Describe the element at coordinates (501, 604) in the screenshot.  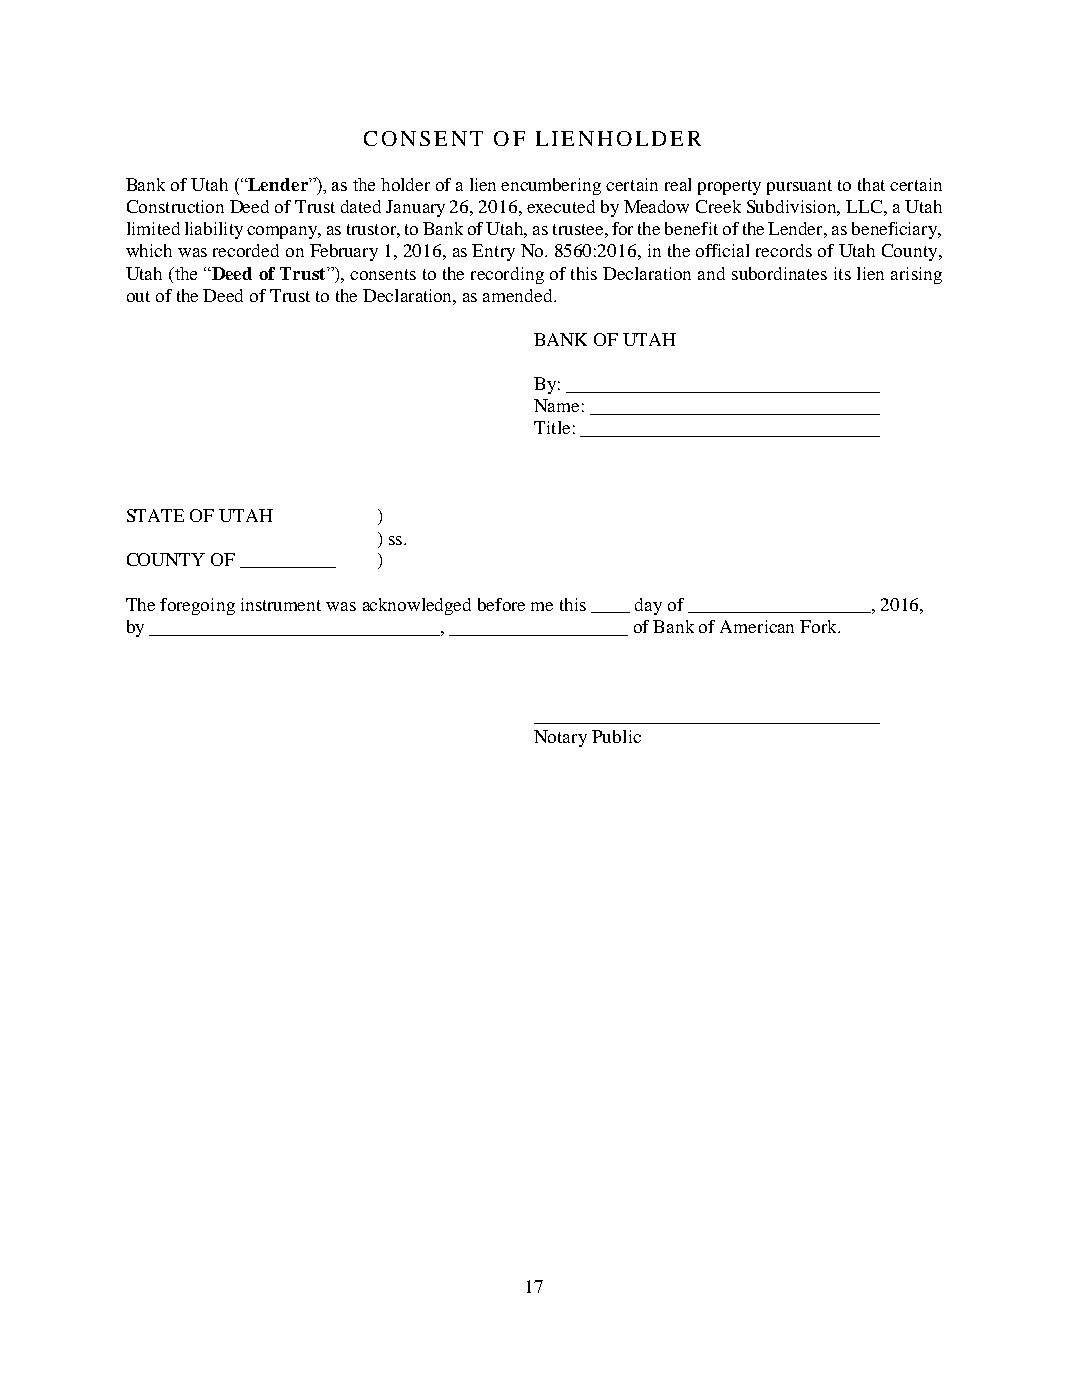
I see `before` at that location.
